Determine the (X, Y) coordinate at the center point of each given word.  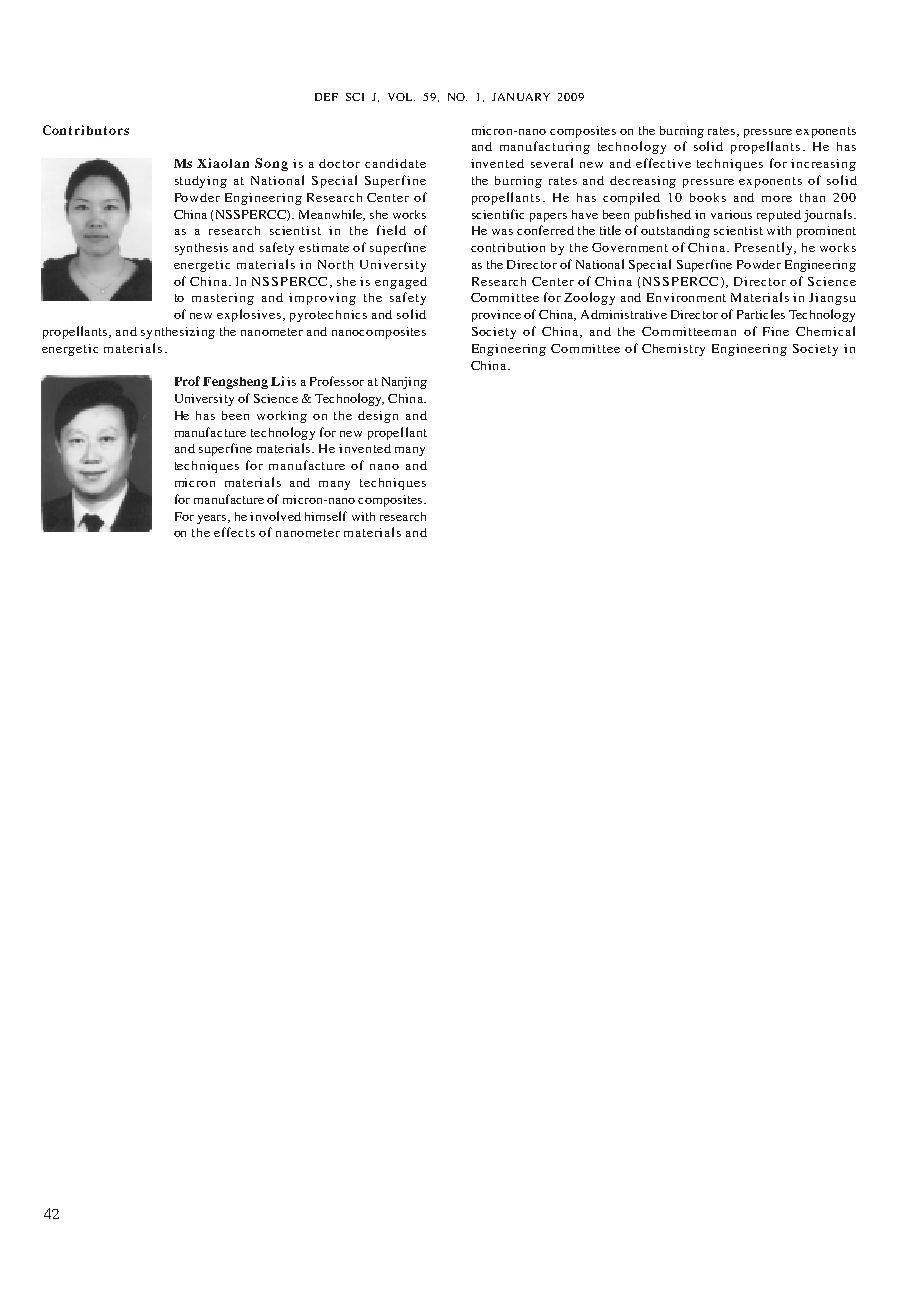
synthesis (201, 249)
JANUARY (521, 97)
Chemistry (673, 350)
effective (663, 163)
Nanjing (404, 383)
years (213, 519)
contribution (508, 247)
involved (275, 516)
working (282, 417)
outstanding (675, 232)
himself (326, 516)
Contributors (86, 130)
